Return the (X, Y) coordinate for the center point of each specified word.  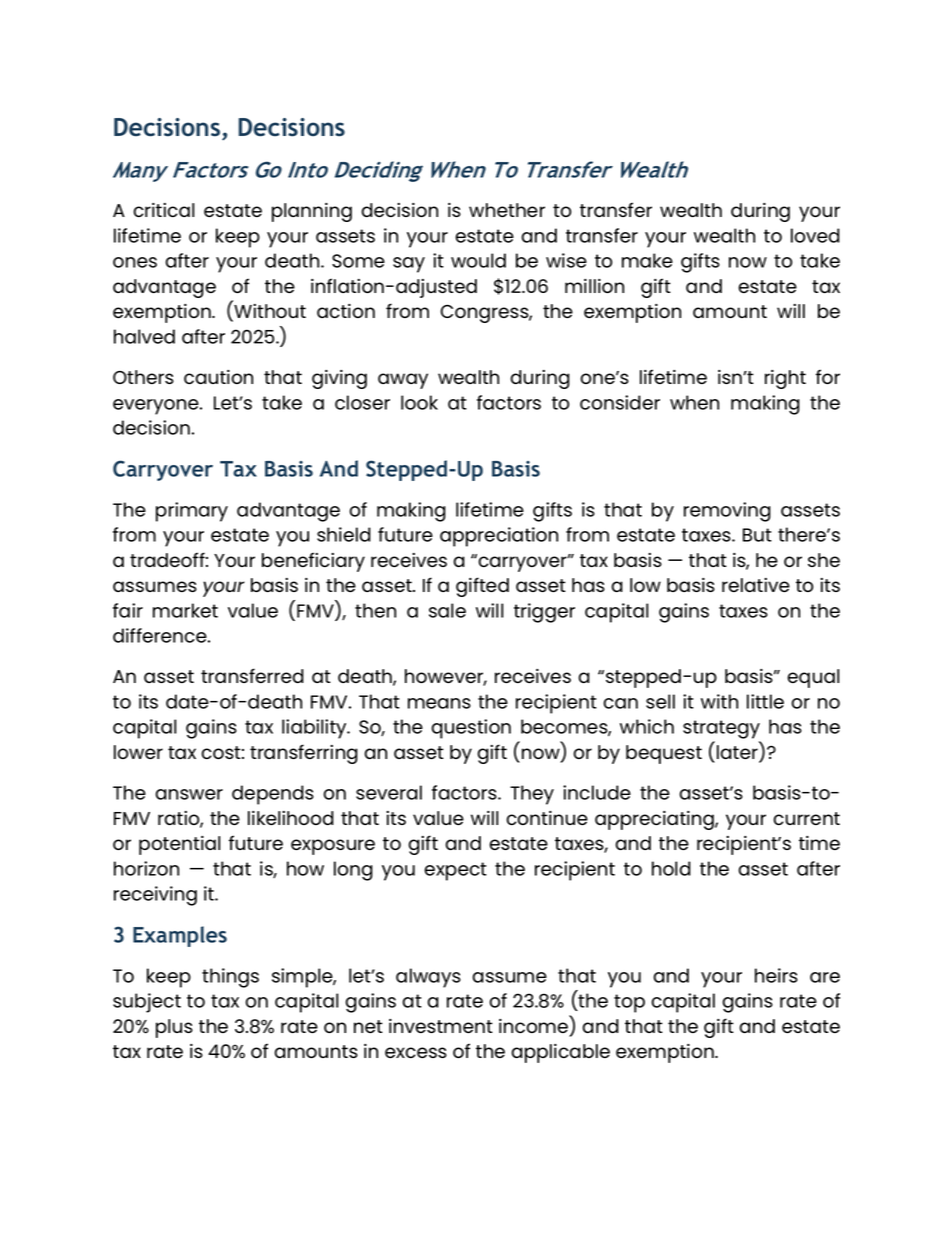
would (478, 260)
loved (815, 235)
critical (163, 210)
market (185, 610)
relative (756, 585)
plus (174, 1028)
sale (447, 610)
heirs (776, 975)
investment (441, 1026)
